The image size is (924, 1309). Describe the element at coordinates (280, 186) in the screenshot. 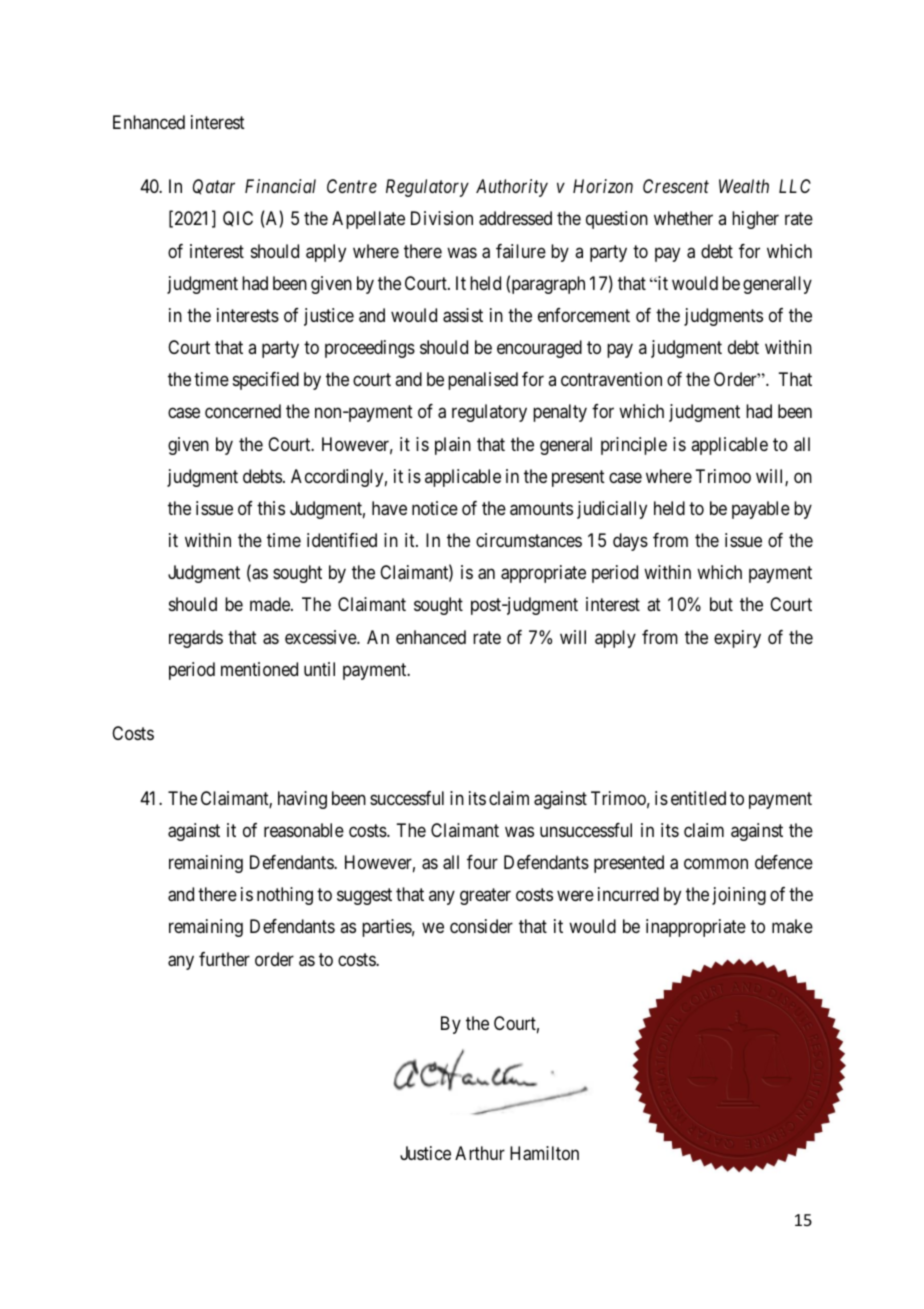

I see `Financial` at that location.
